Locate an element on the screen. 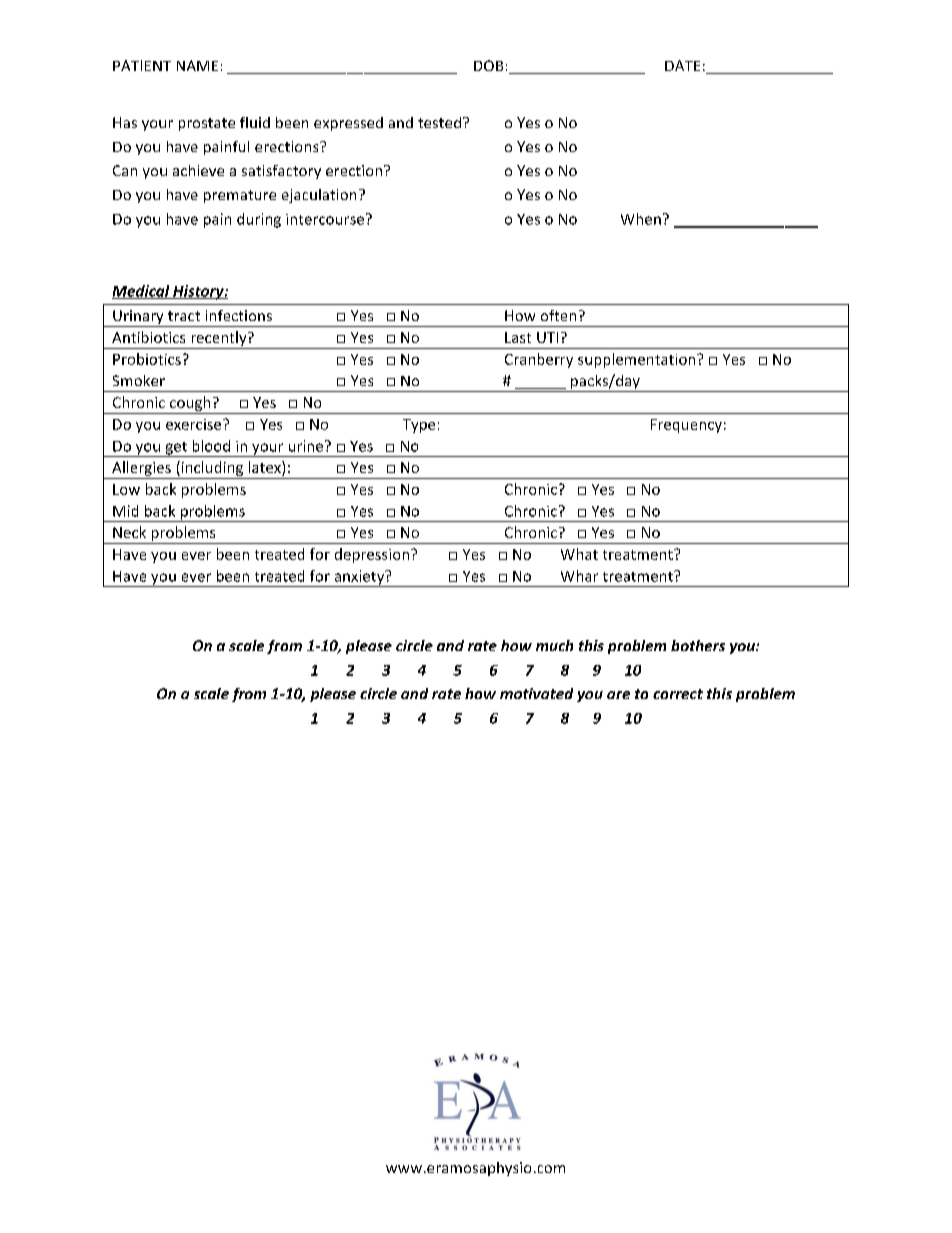 The width and height of the screenshot is (952, 1233). depression is located at coordinates (373, 555).
